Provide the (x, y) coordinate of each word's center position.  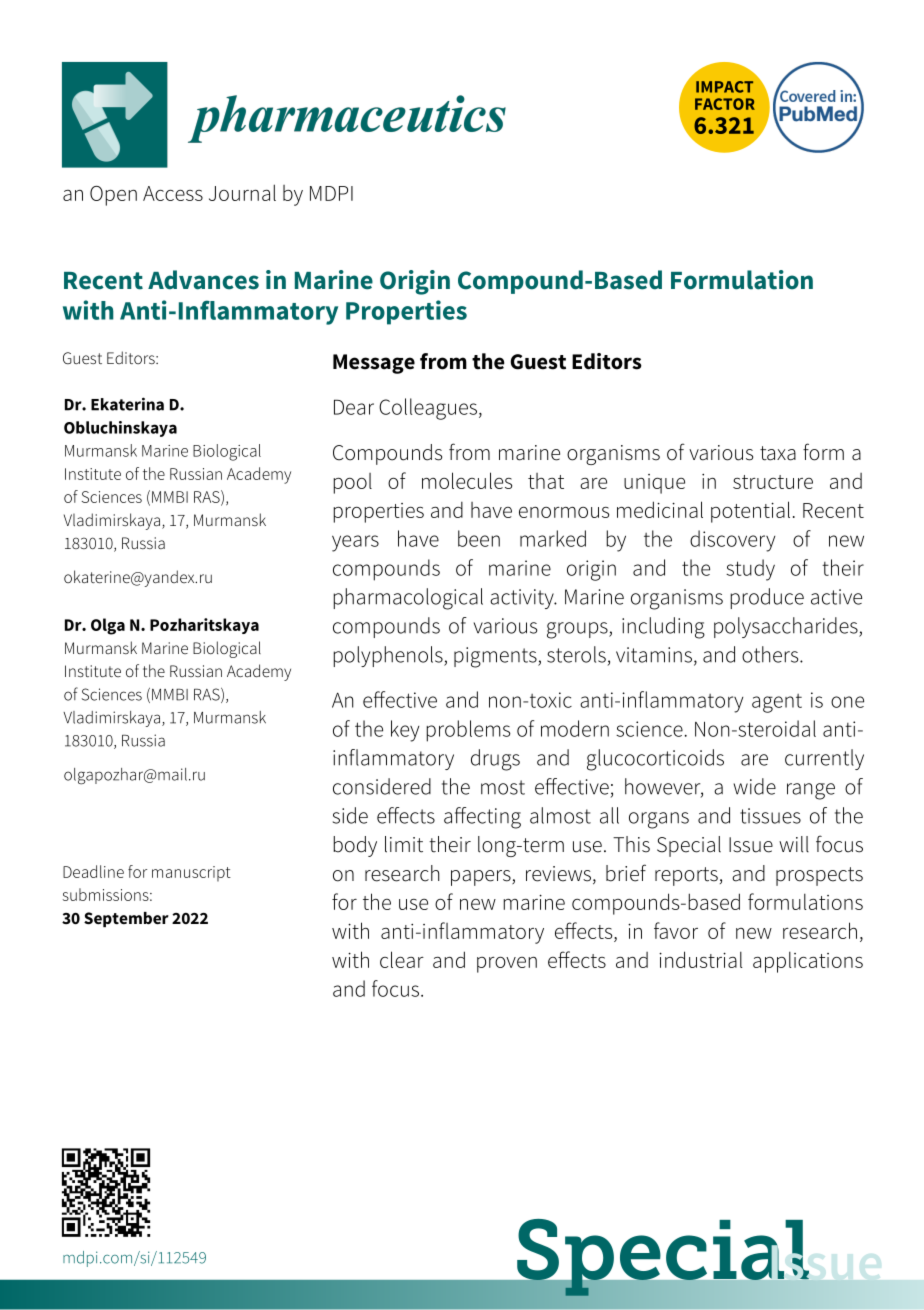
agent (777, 703)
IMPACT (724, 87)
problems (468, 731)
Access (173, 193)
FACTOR (725, 104)
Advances (203, 280)
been (479, 538)
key (405, 731)
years (355, 543)
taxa (778, 453)
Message (374, 364)
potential (750, 512)
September (126, 919)
